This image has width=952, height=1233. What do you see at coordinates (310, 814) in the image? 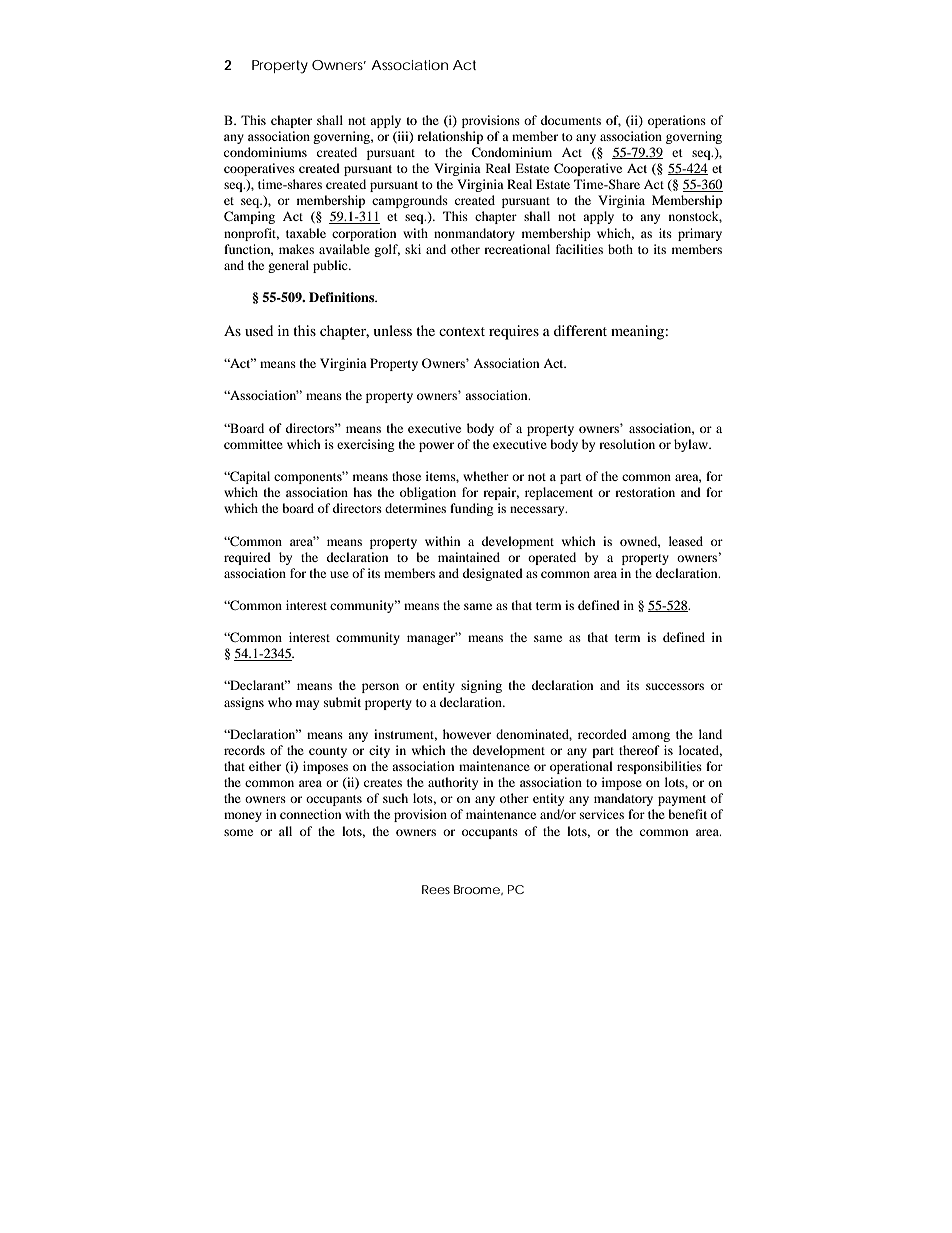
I see `connection` at bounding box center [310, 814].
